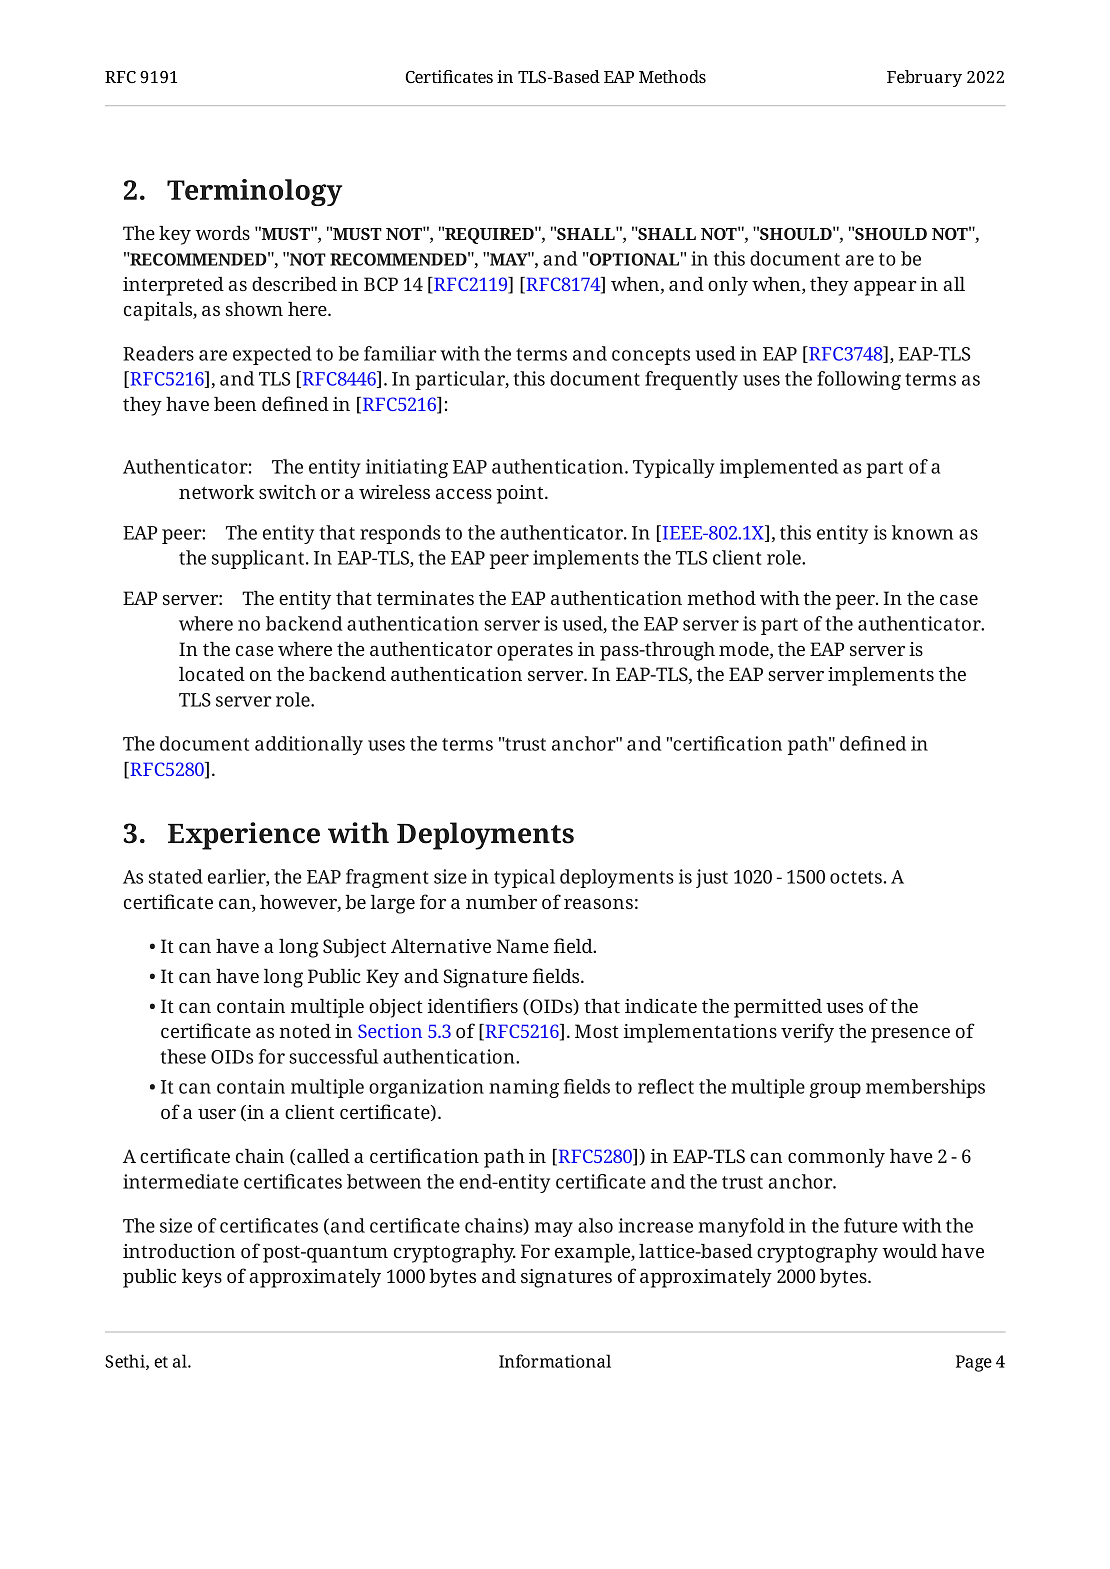  I want to click on point, so click(521, 494).
